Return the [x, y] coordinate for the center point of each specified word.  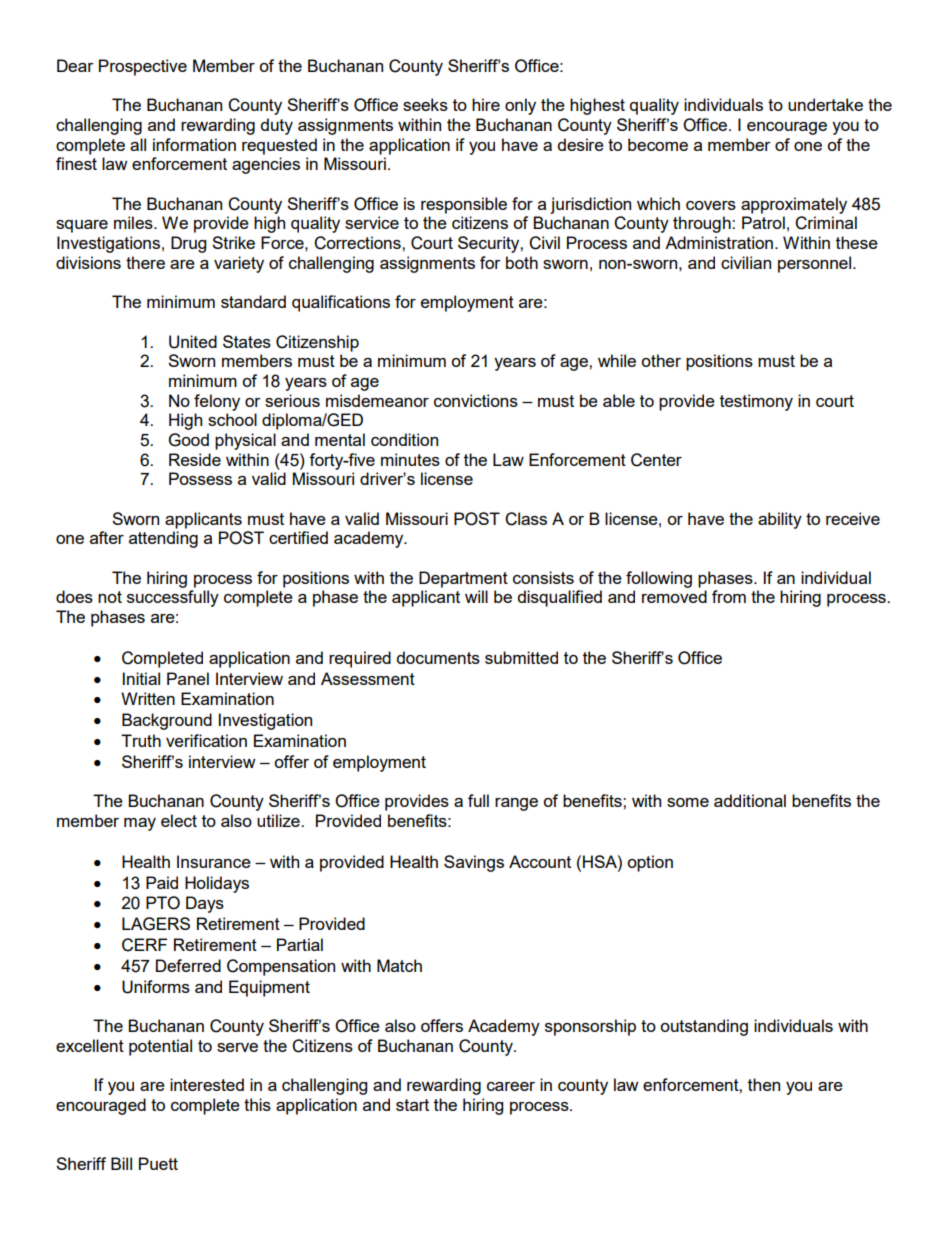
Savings [474, 863]
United [193, 342]
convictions [476, 400]
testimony [756, 402]
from [729, 596]
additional [750, 800]
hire [486, 104]
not [110, 597]
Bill [121, 1163]
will [476, 596]
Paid [162, 882]
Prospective [143, 67]
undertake [825, 104]
